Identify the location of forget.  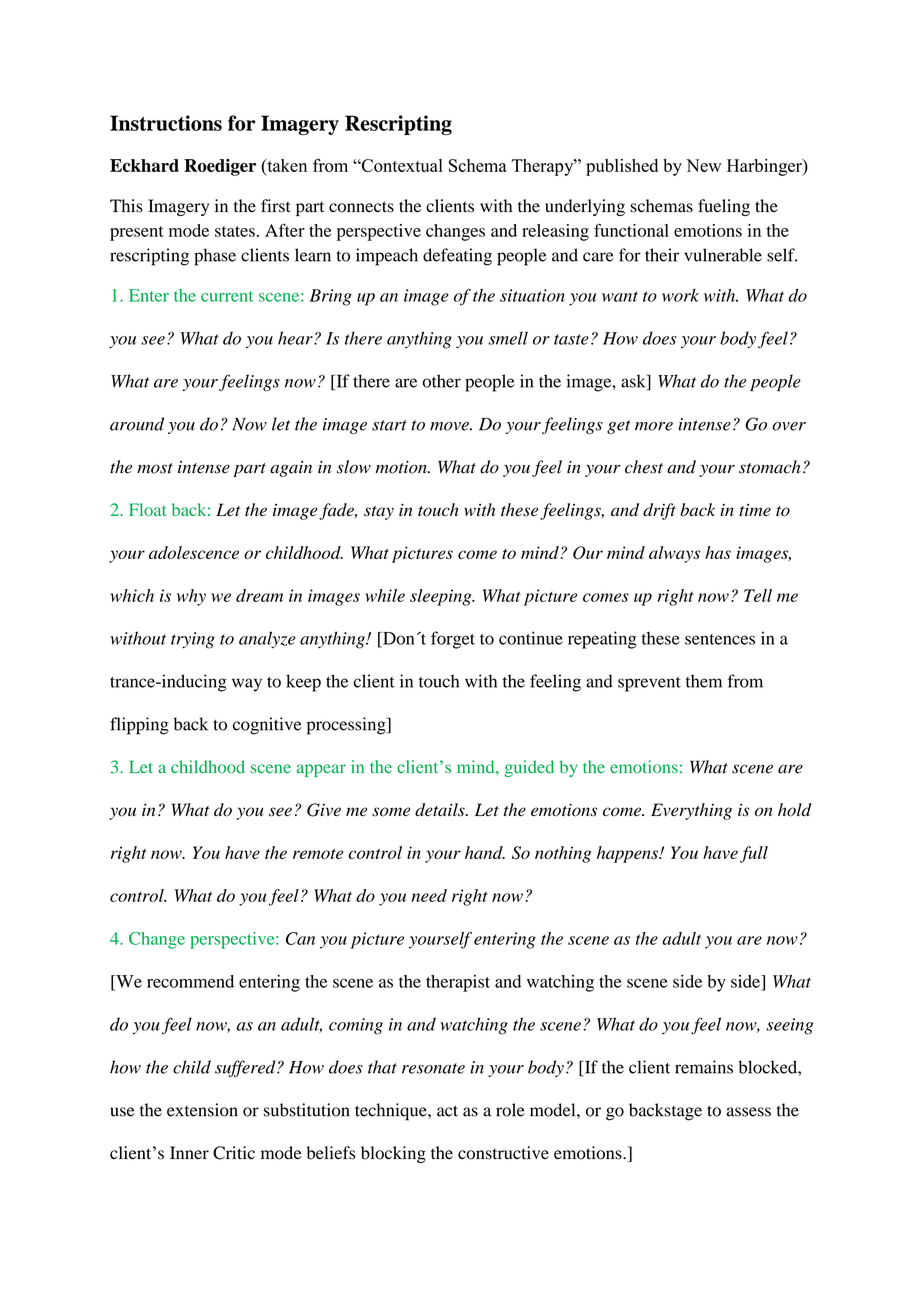
(453, 640).
